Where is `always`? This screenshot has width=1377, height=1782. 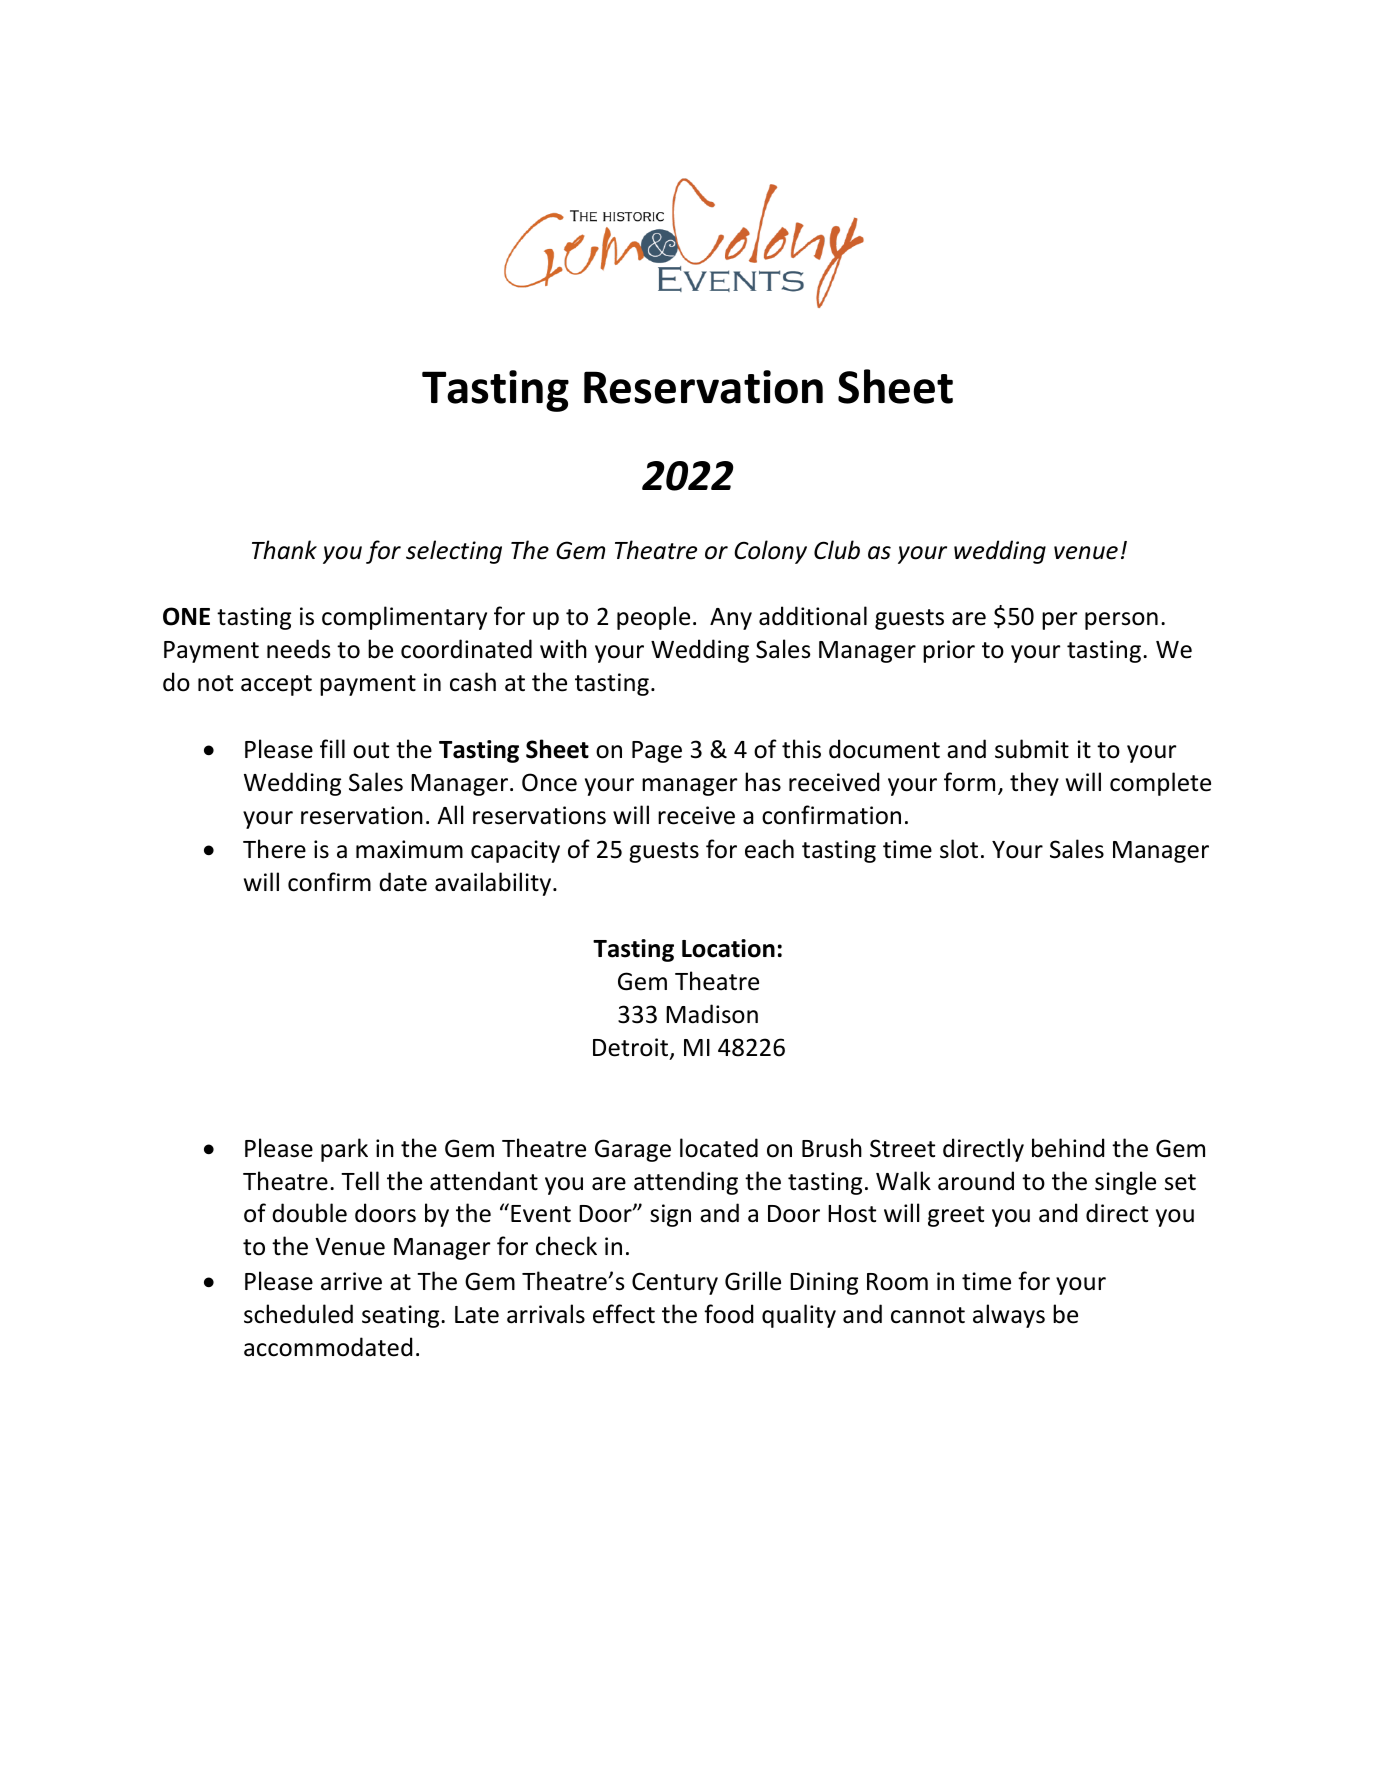
always is located at coordinates (1009, 1316).
